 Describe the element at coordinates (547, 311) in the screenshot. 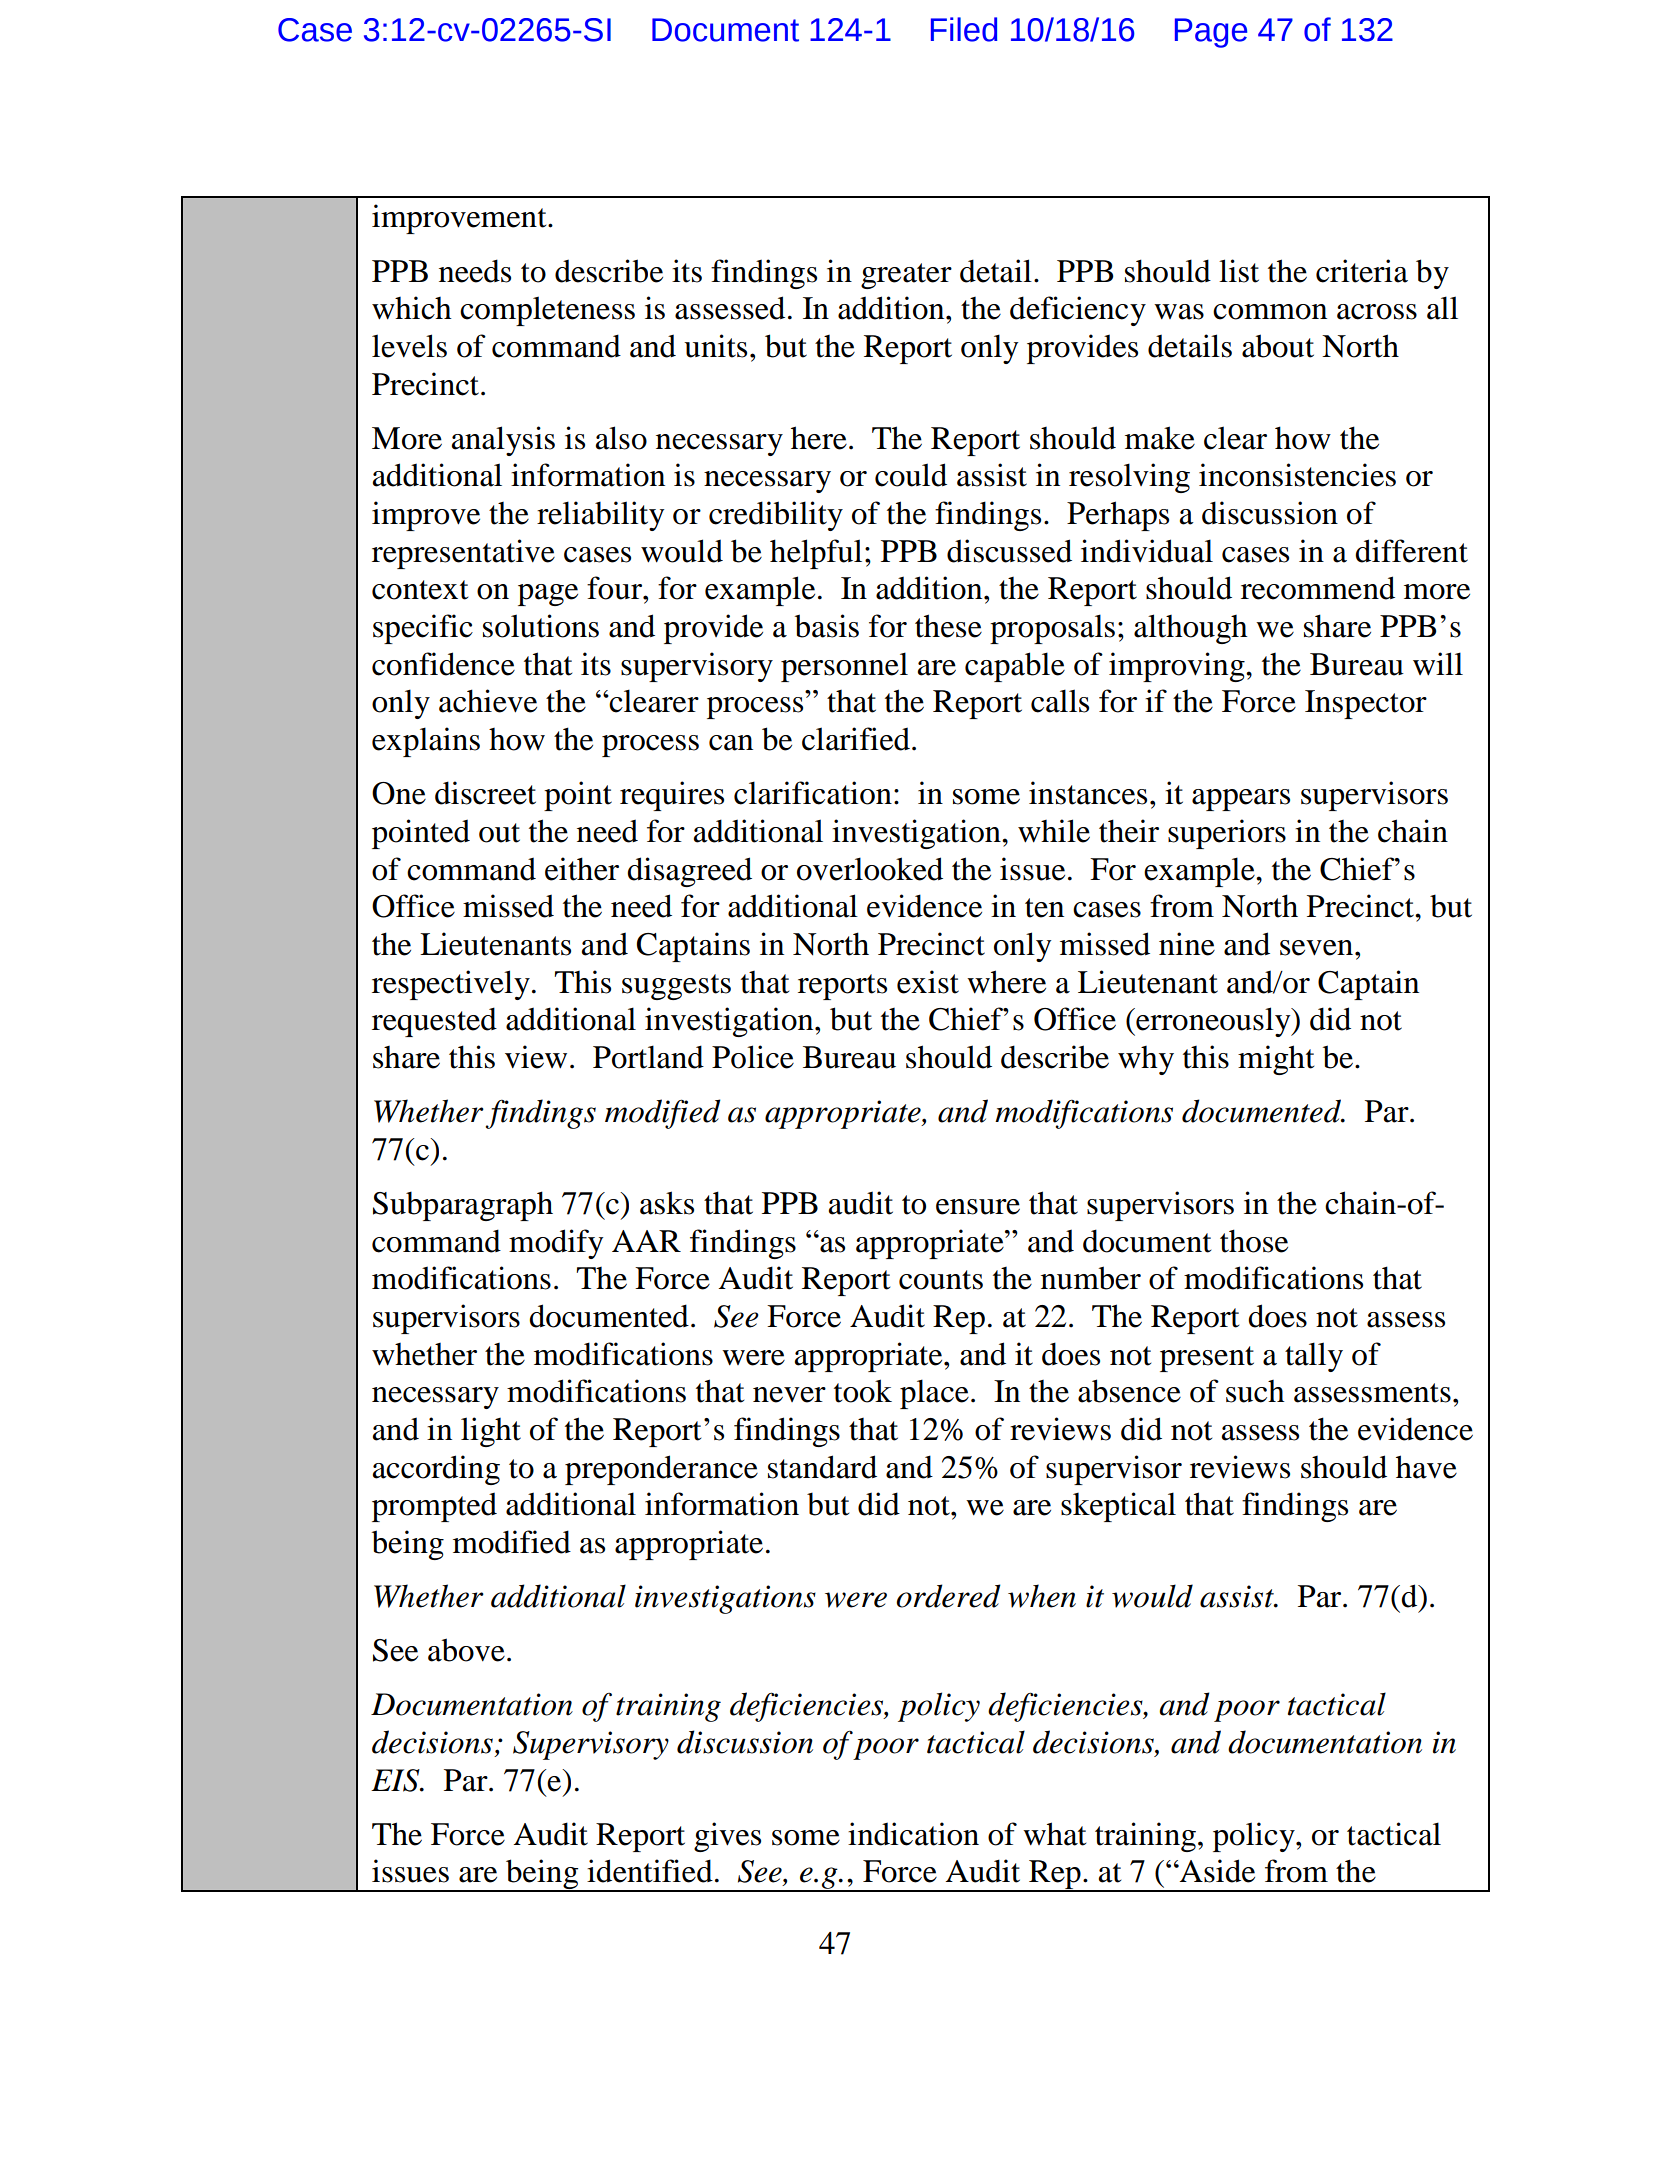

I see `completeness` at that location.
